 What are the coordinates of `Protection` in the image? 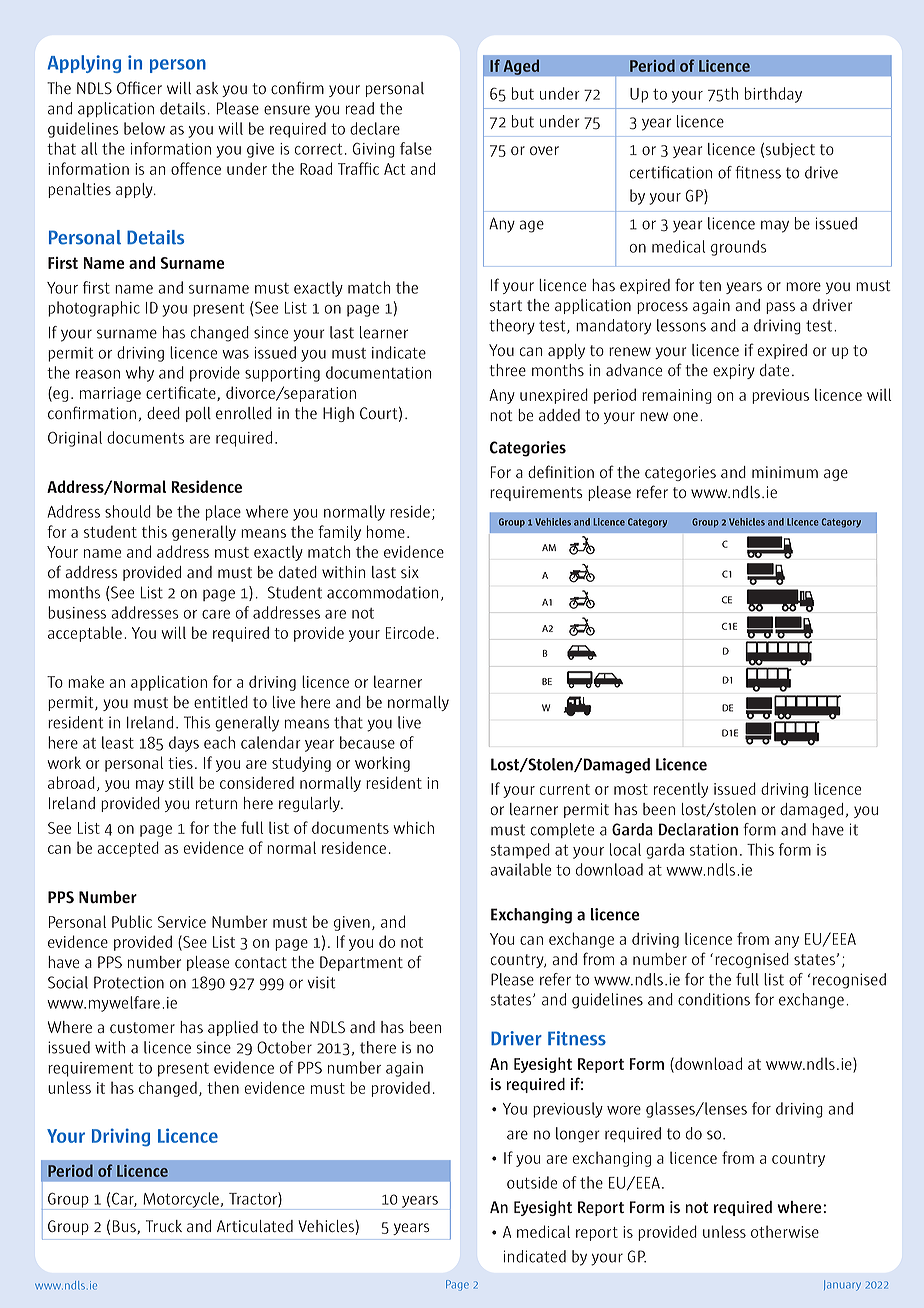 It's located at (129, 982).
